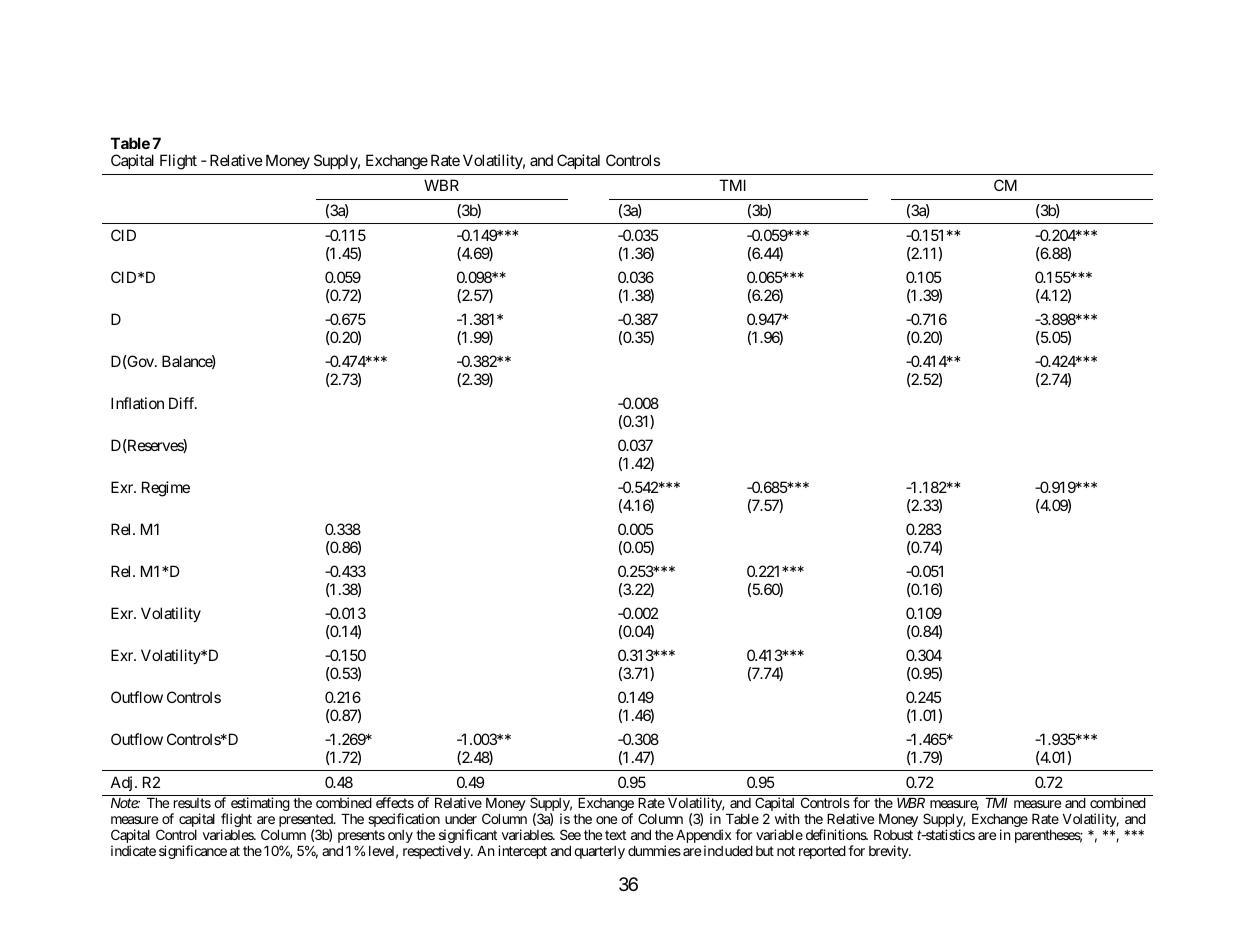 The height and width of the image is (952, 1233). I want to click on presents, so click(361, 838).
